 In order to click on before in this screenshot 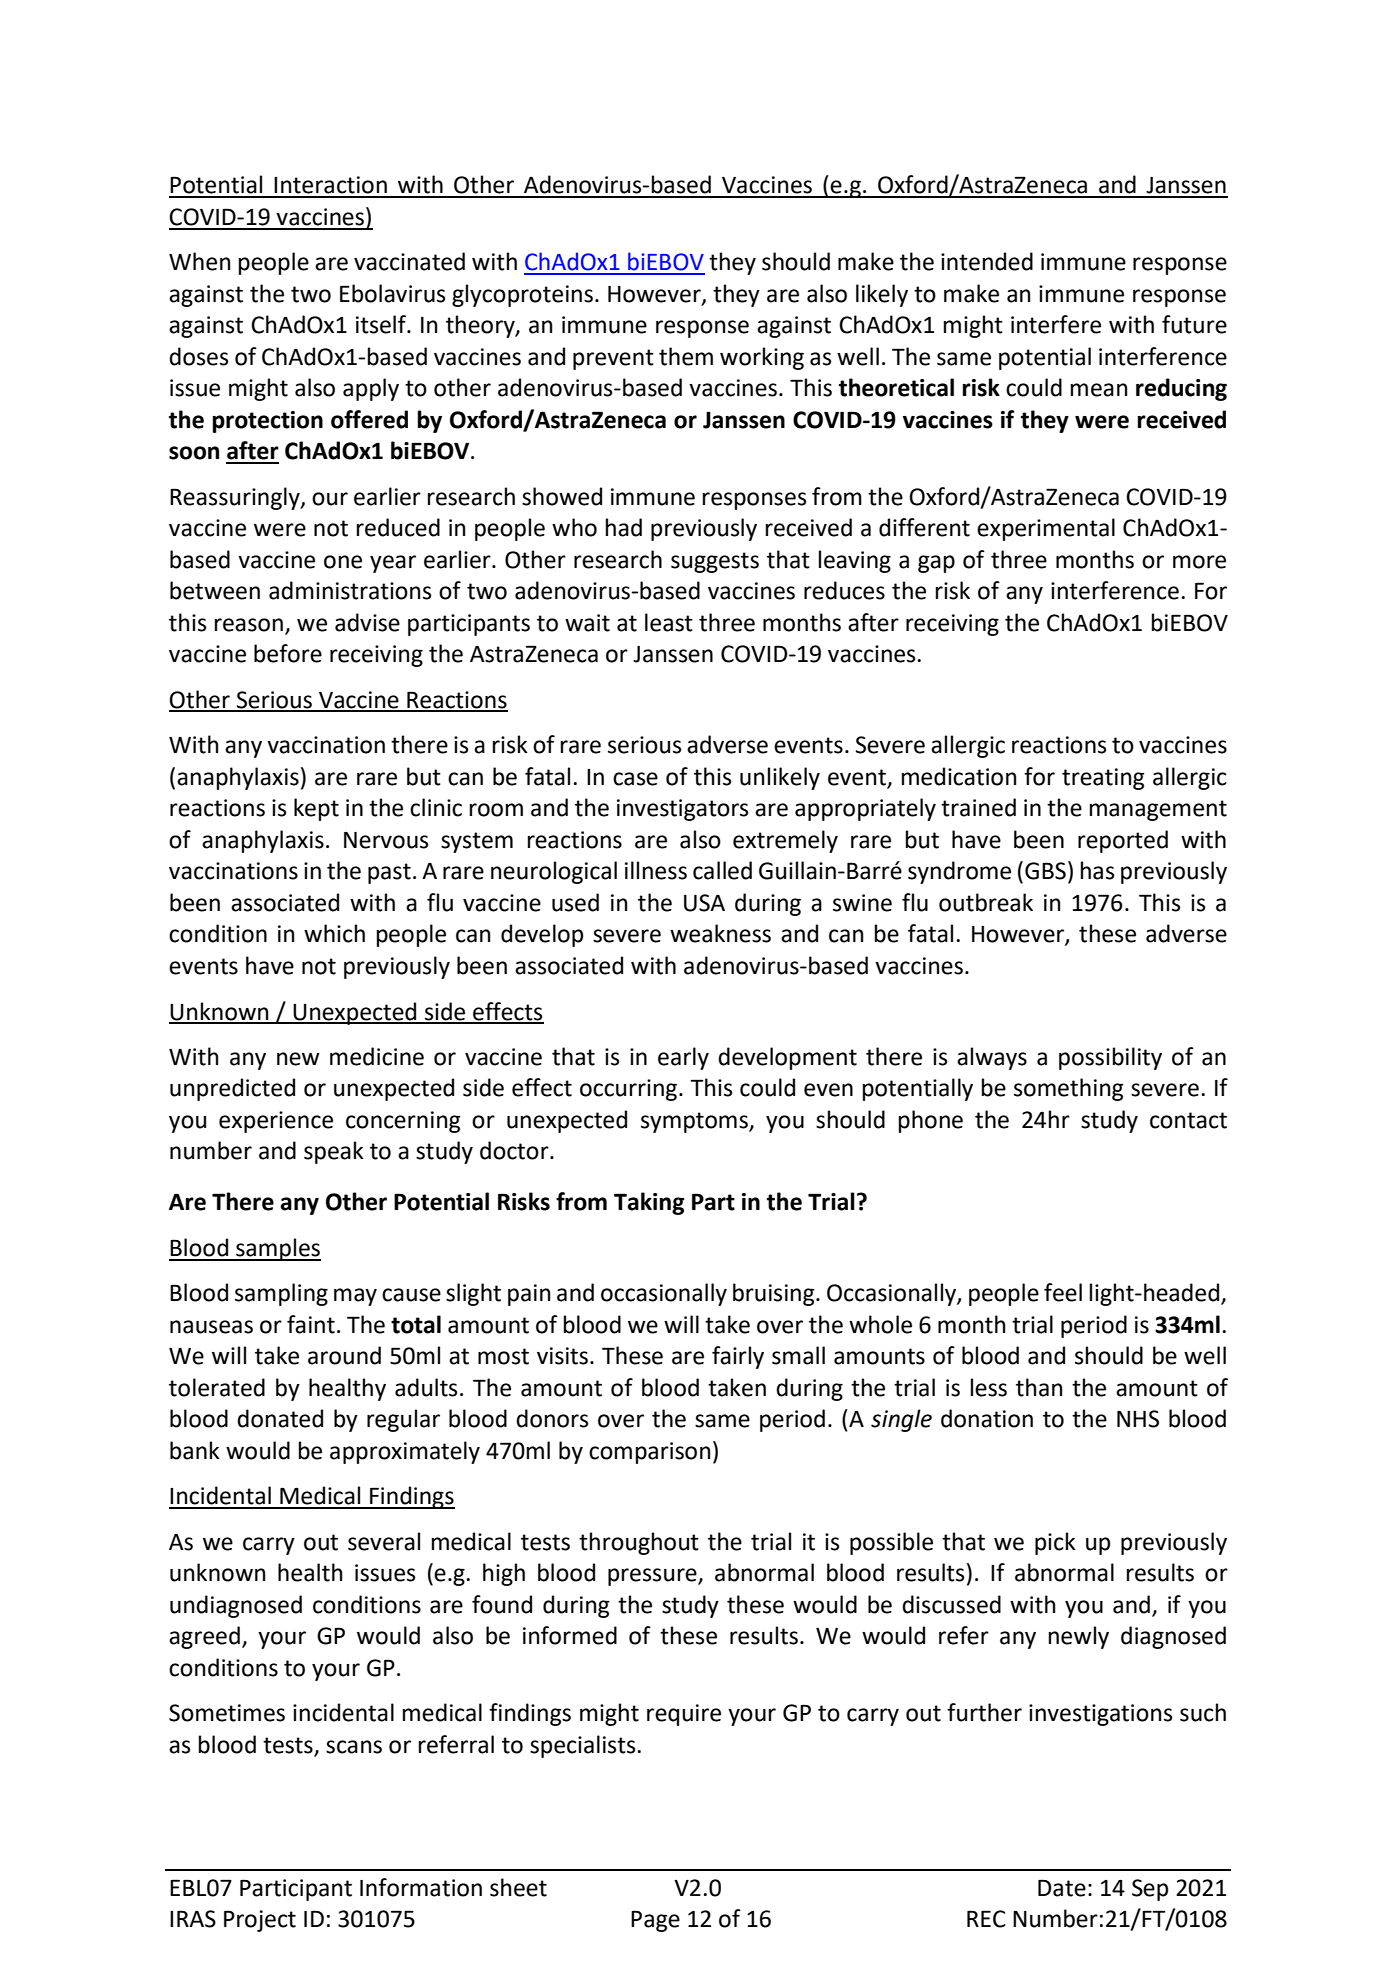, I will do `click(288, 653)`.
